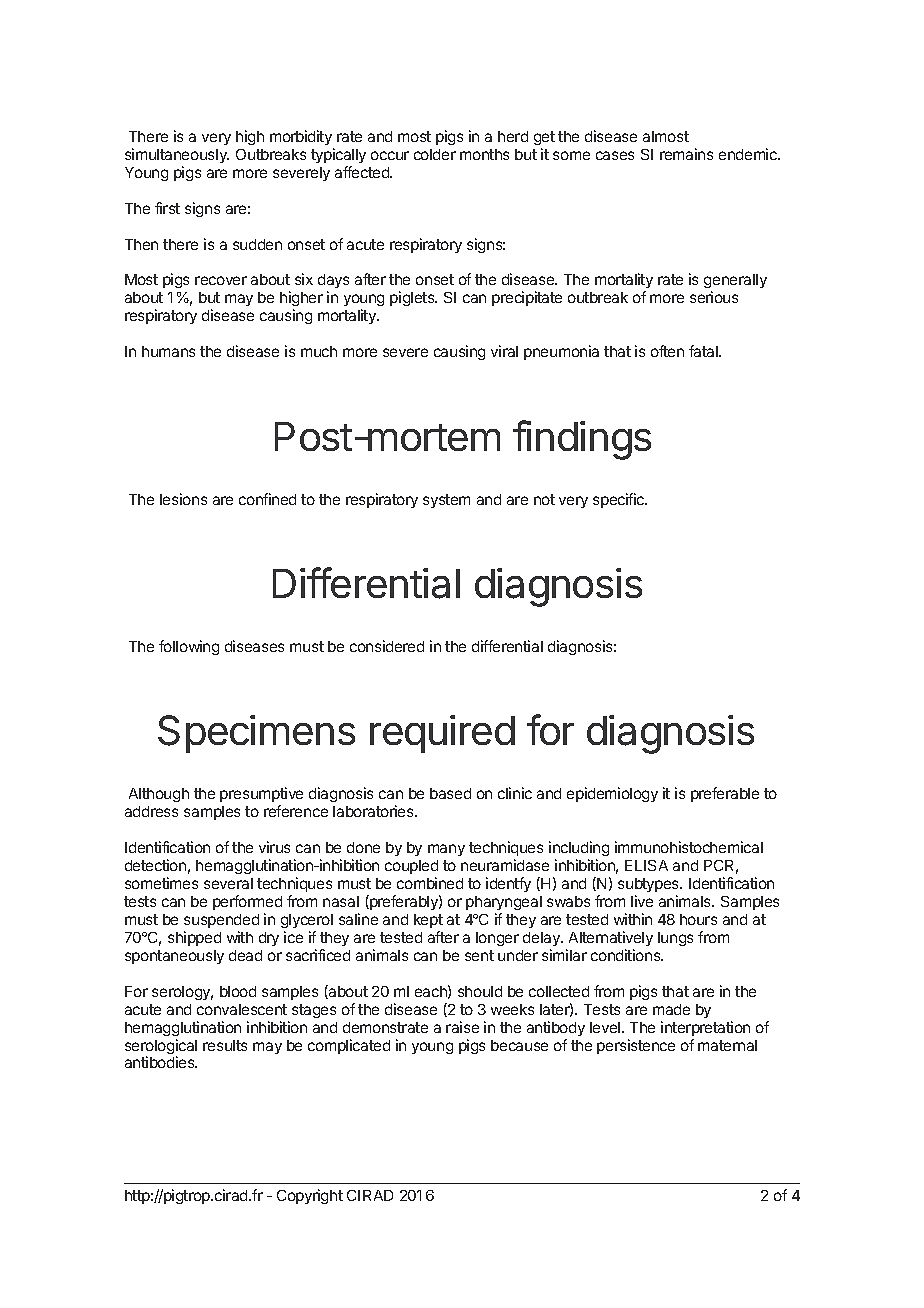 This page has width=924, height=1308. Describe the element at coordinates (620, 500) in the page. I see `specific` at that location.
